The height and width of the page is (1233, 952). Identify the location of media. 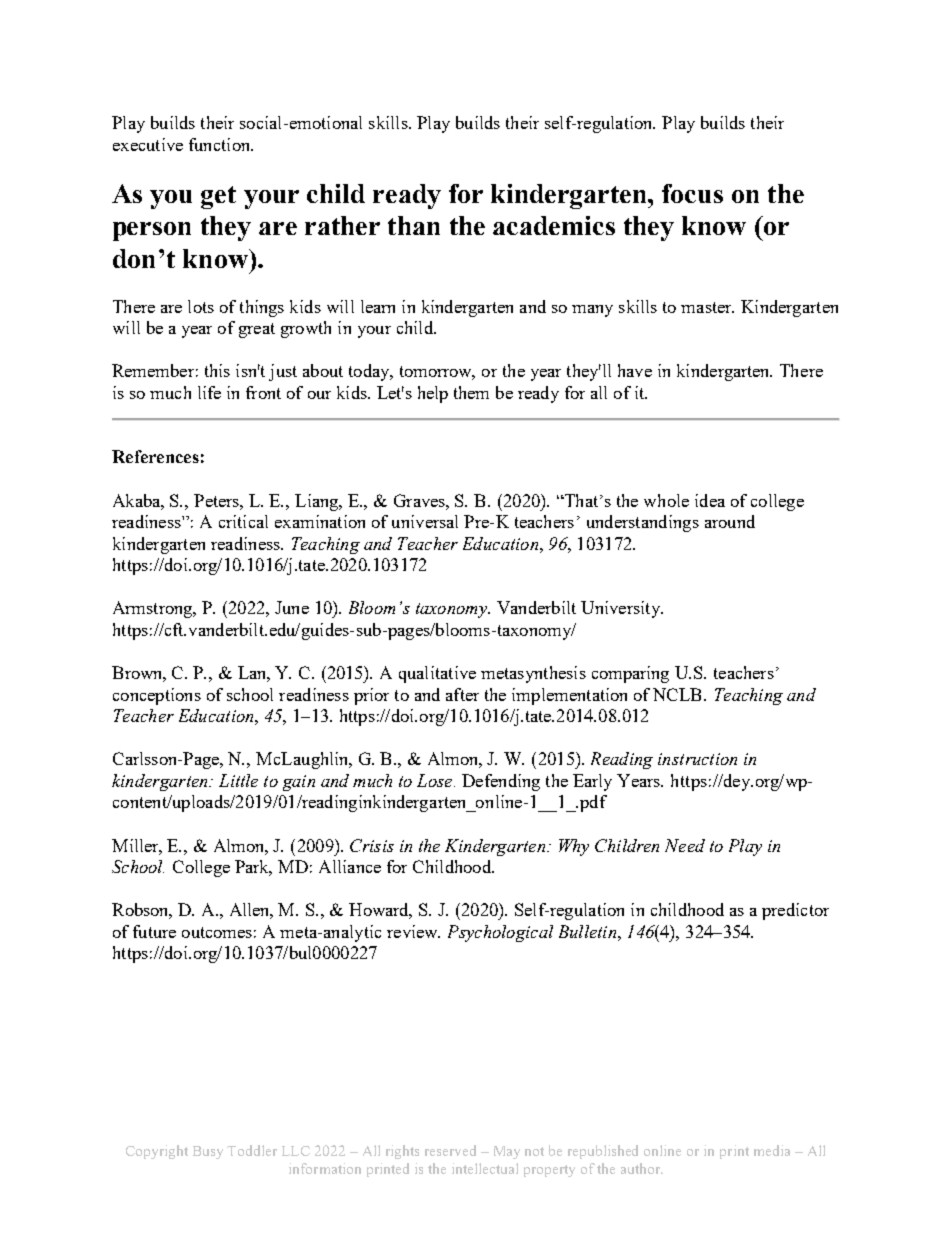
(772, 1150).
